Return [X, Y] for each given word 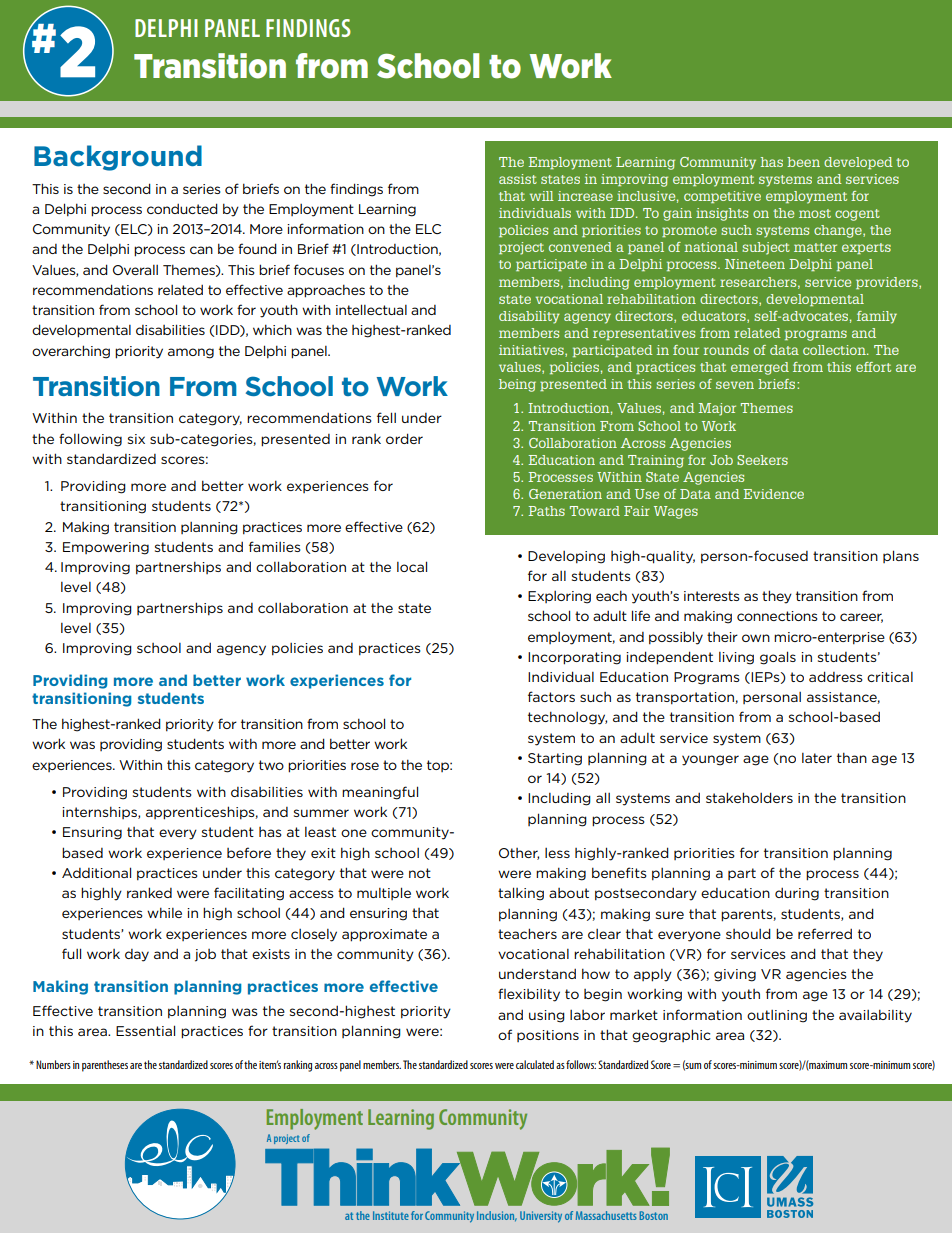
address [836, 676]
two [271, 765]
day [137, 955]
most [815, 213]
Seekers [762, 460]
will [542, 196]
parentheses [105, 1066]
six [136, 439]
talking [521, 894]
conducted [182, 208]
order [404, 438]
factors [551, 696]
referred [825, 933]
